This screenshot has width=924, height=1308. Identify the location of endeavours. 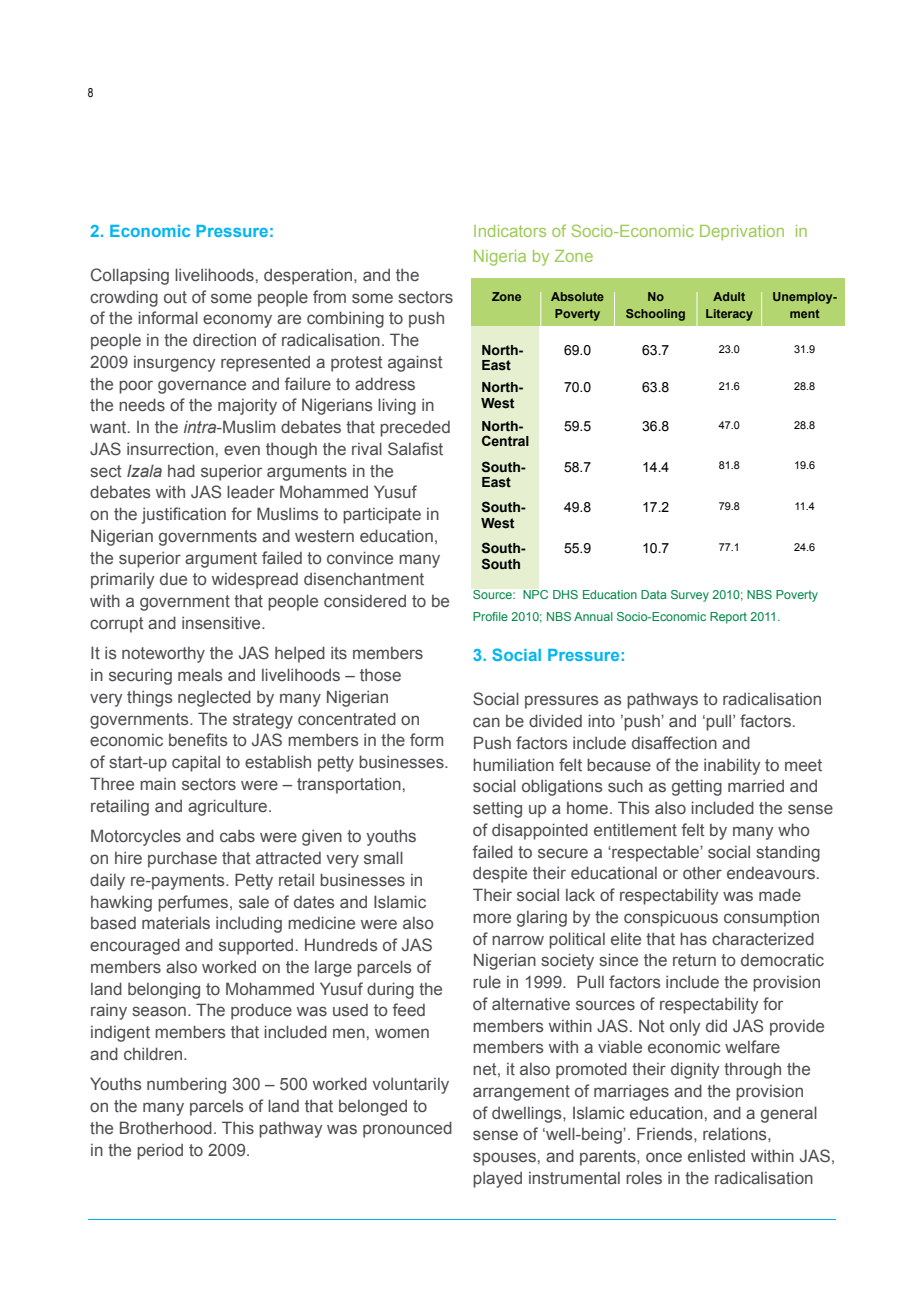
(771, 873).
